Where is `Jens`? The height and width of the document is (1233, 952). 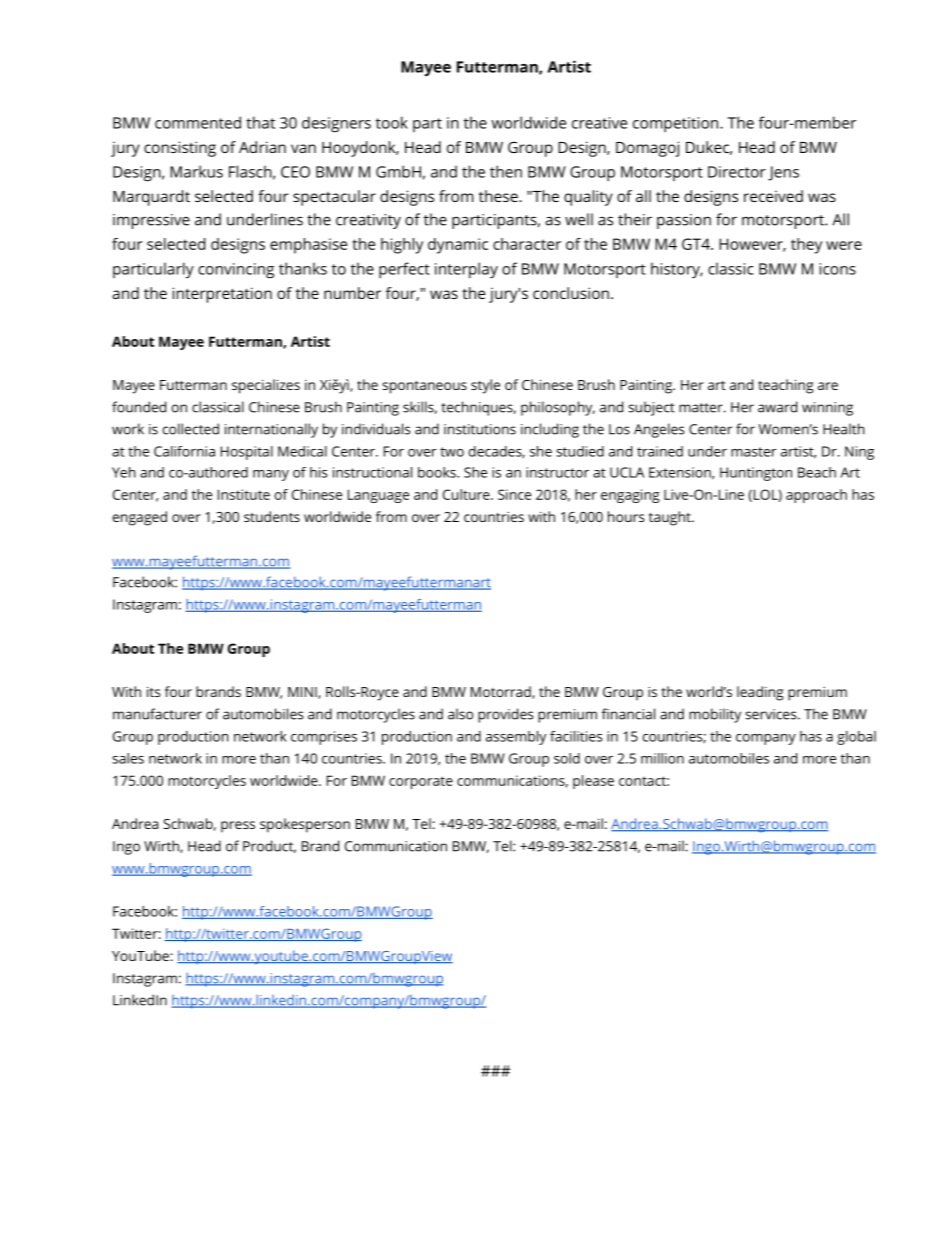 Jens is located at coordinates (783, 173).
